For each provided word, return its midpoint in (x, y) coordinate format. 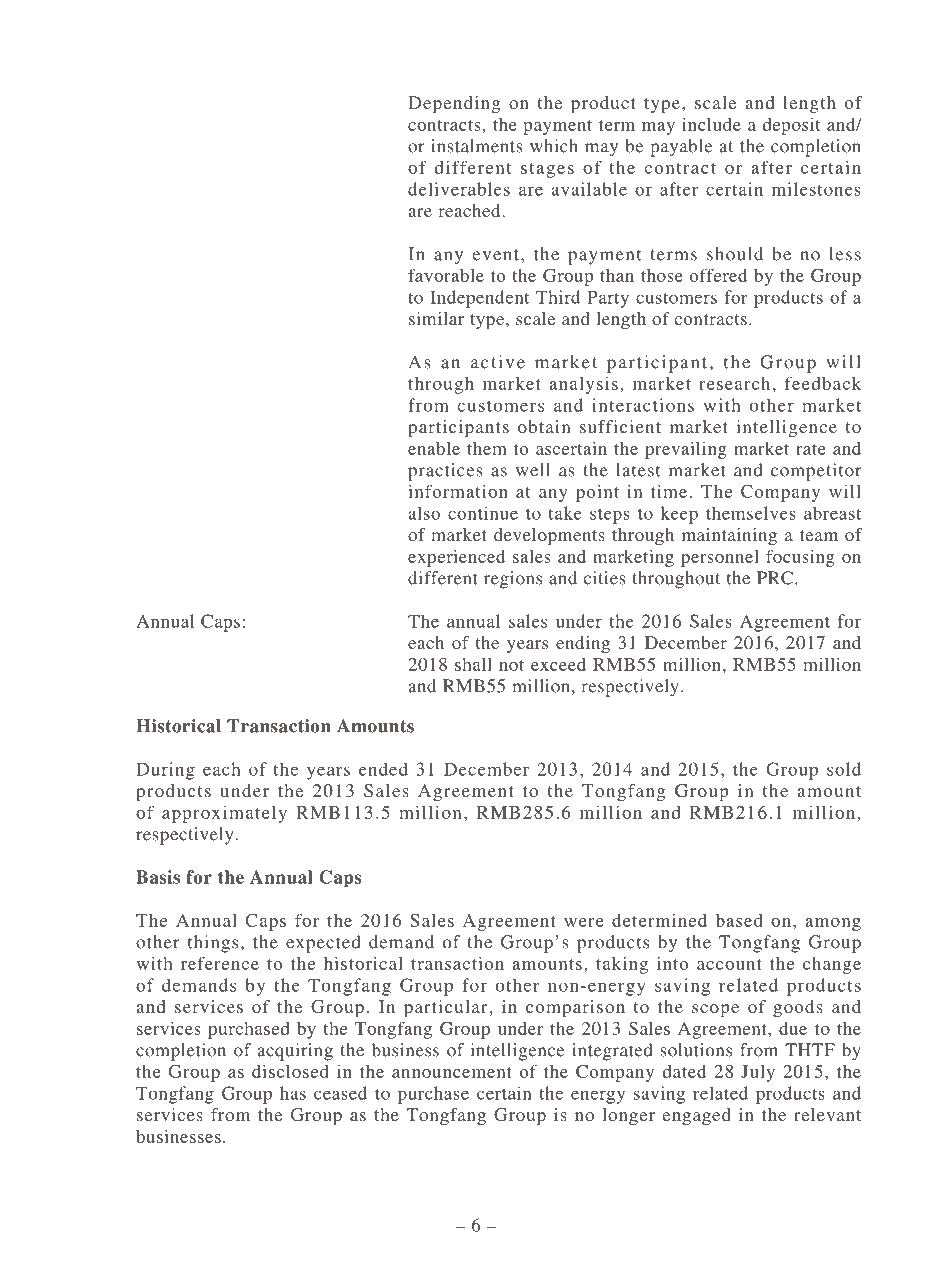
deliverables (459, 189)
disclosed (290, 1071)
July (758, 1073)
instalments (477, 146)
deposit (792, 126)
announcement (452, 1072)
